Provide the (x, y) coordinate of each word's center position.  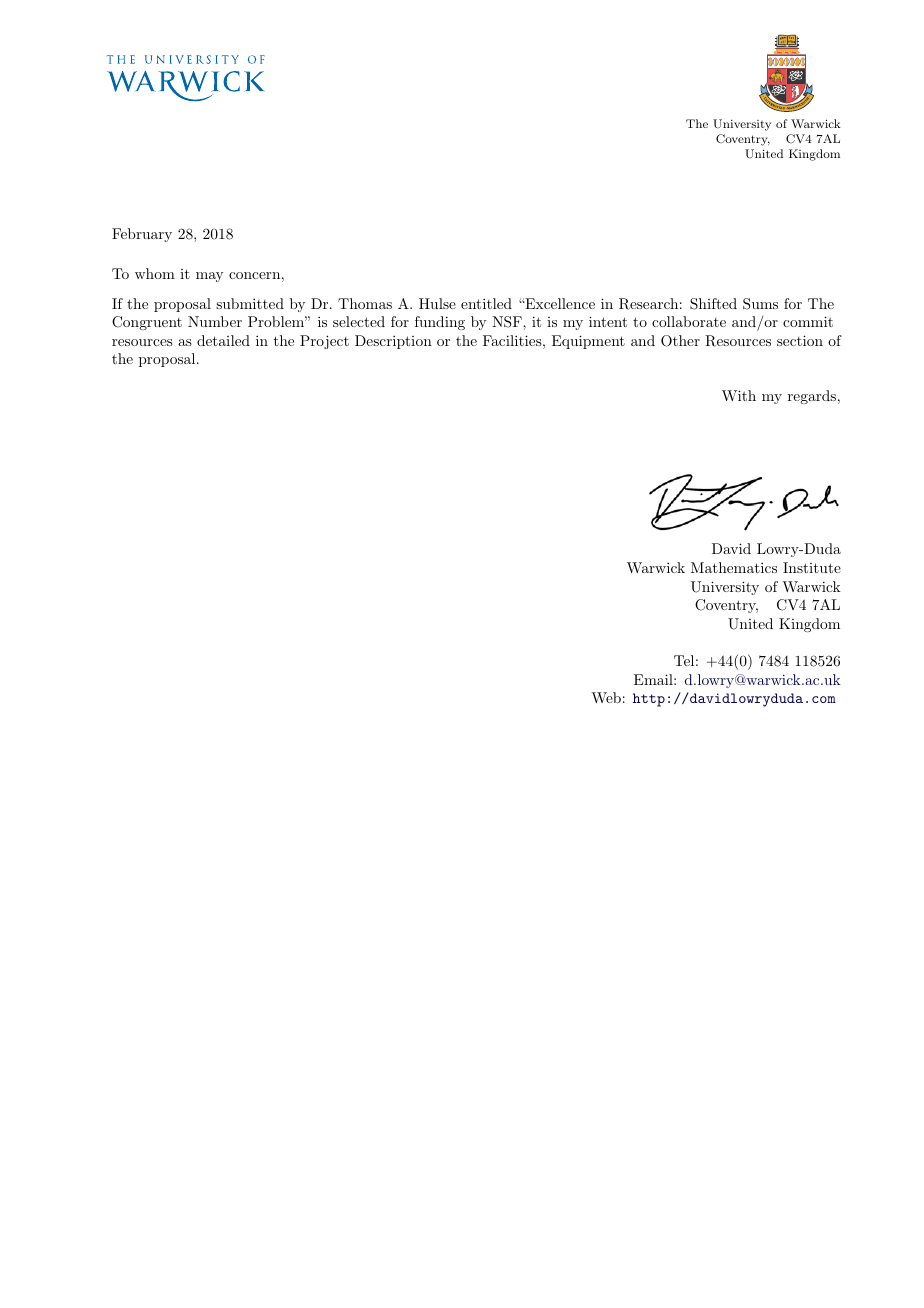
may (209, 277)
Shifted (713, 304)
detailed (223, 340)
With (739, 395)
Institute (812, 567)
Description (393, 342)
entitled (486, 303)
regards (812, 397)
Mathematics (734, 567)
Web (606, 697)
